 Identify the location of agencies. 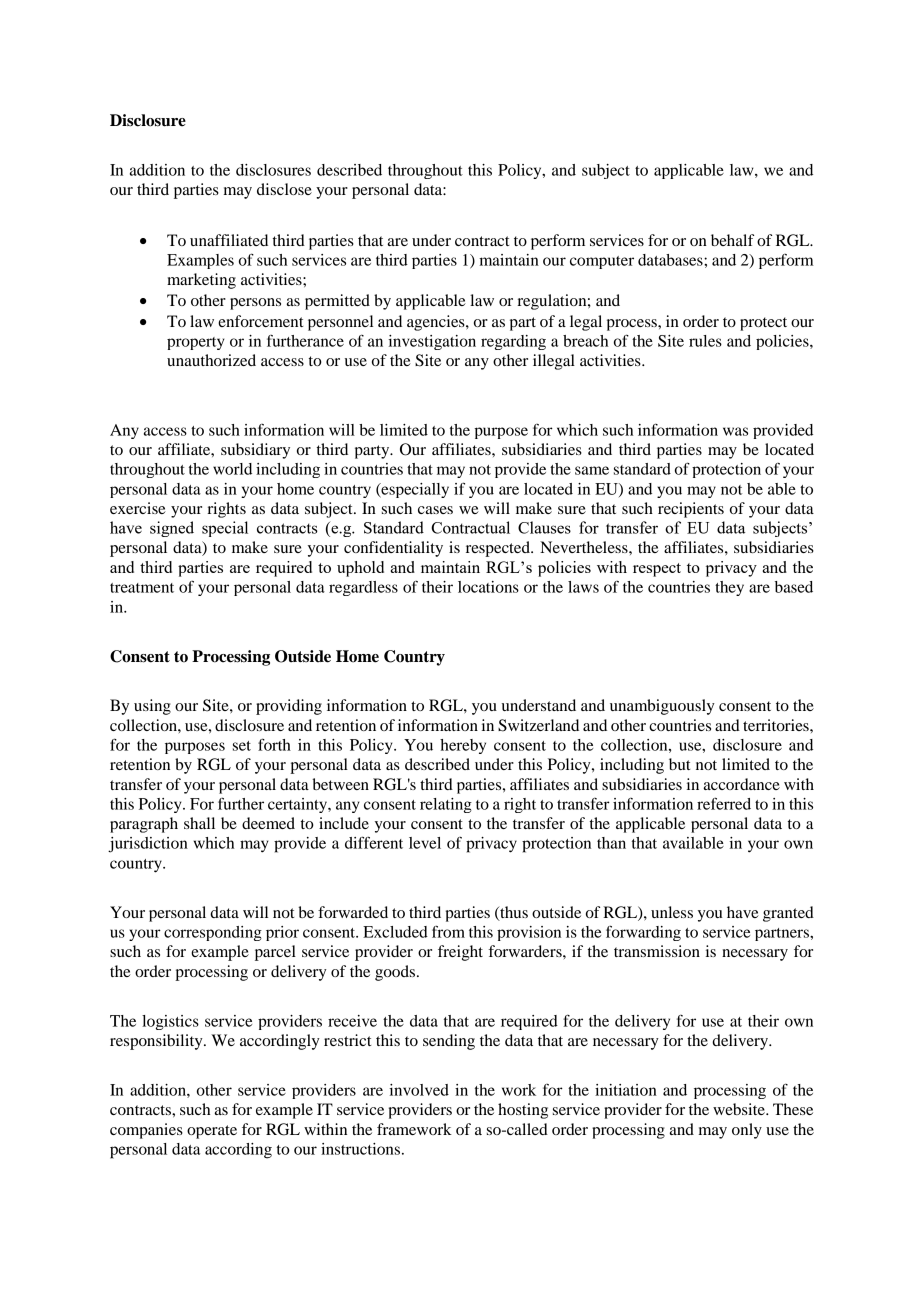
(437, 323).
